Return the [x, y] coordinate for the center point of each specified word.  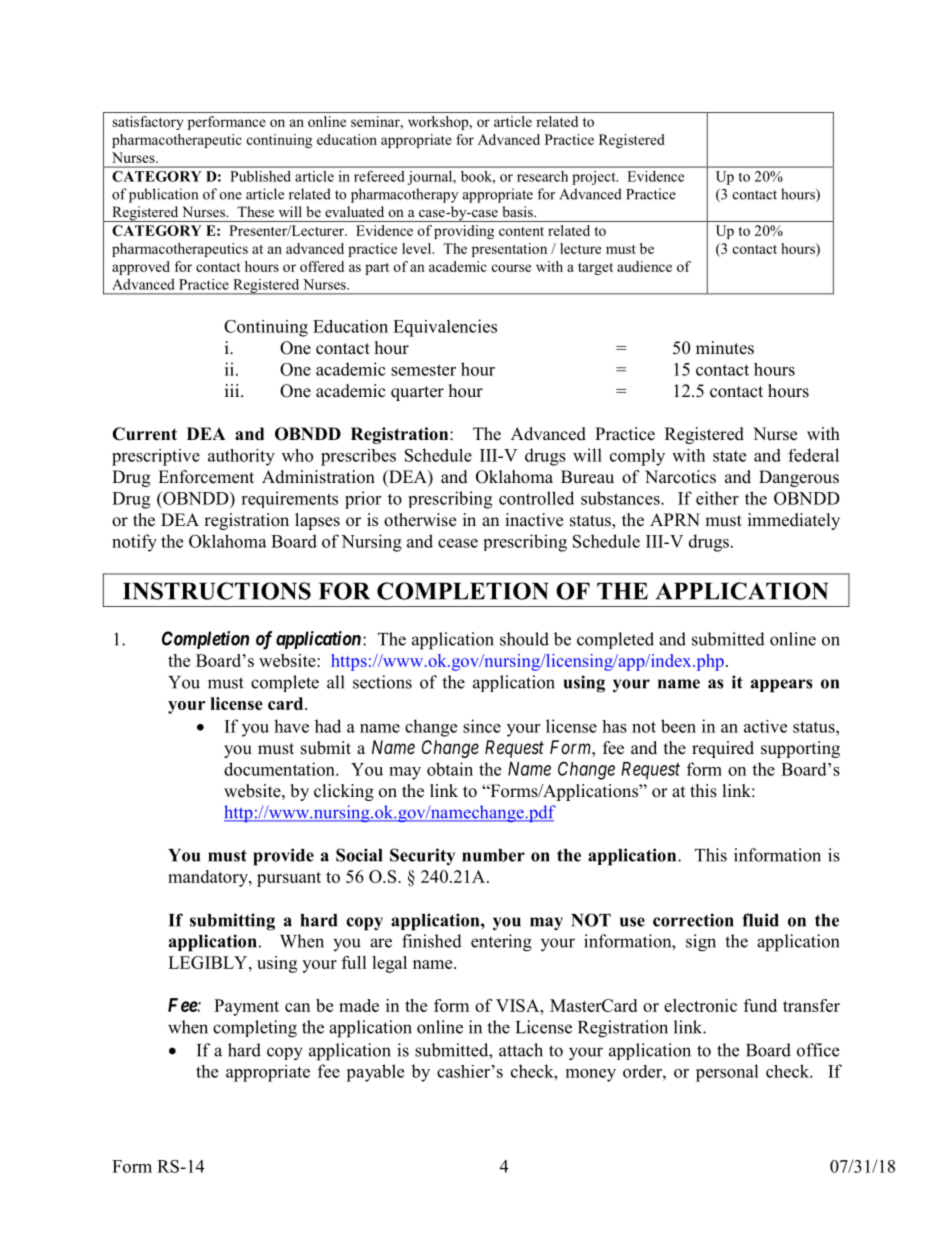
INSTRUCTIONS [217, 591]
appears [782, 686]
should [524, 639]
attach [521, 1050]
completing [255, 1029]
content [521, 231]
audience [644, 266]
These [255, 211]
